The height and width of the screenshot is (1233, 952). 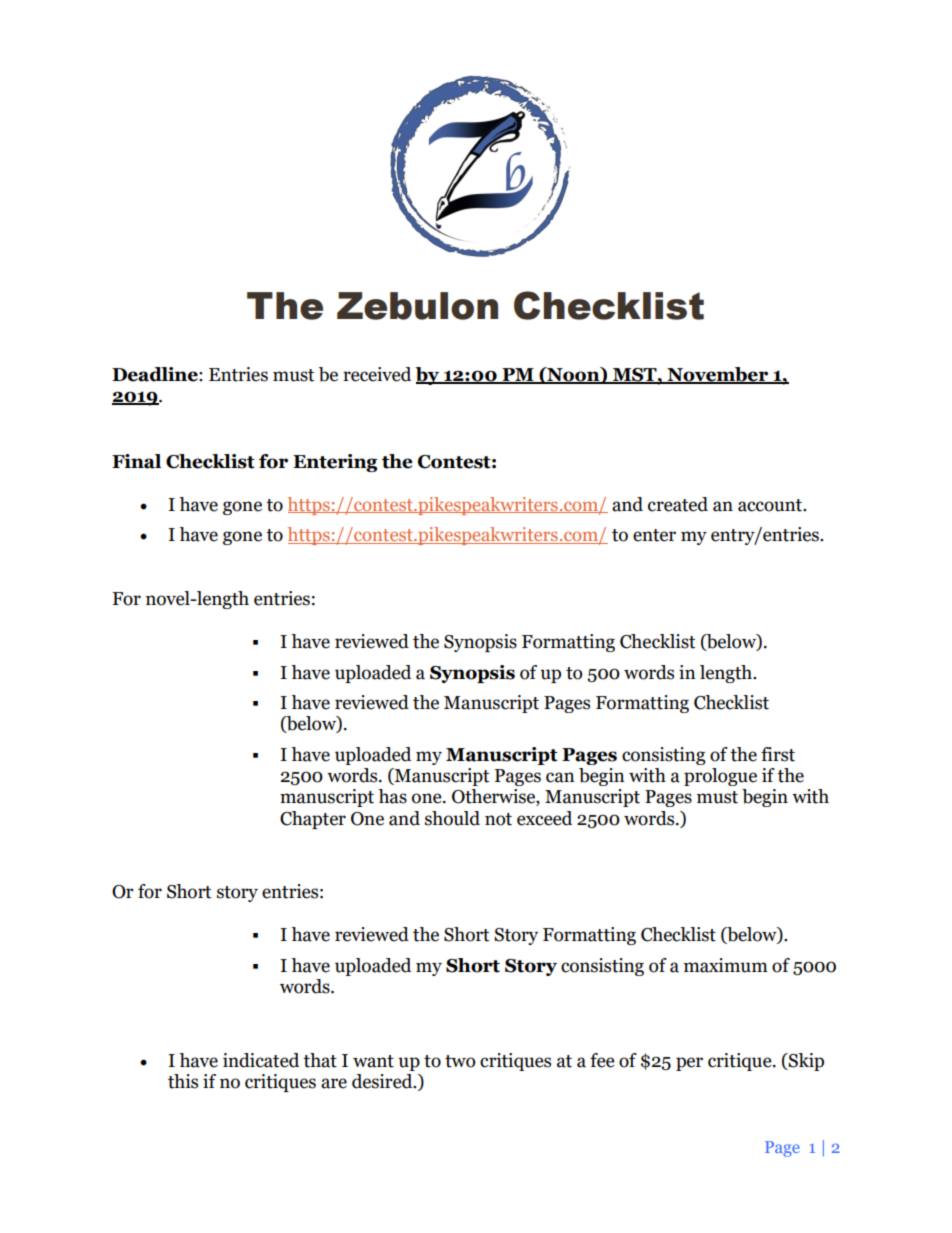 What do you see at coordinates (417, 306) in the screenshot?
I see `Zebulon` at bounding box center [417, 306].
